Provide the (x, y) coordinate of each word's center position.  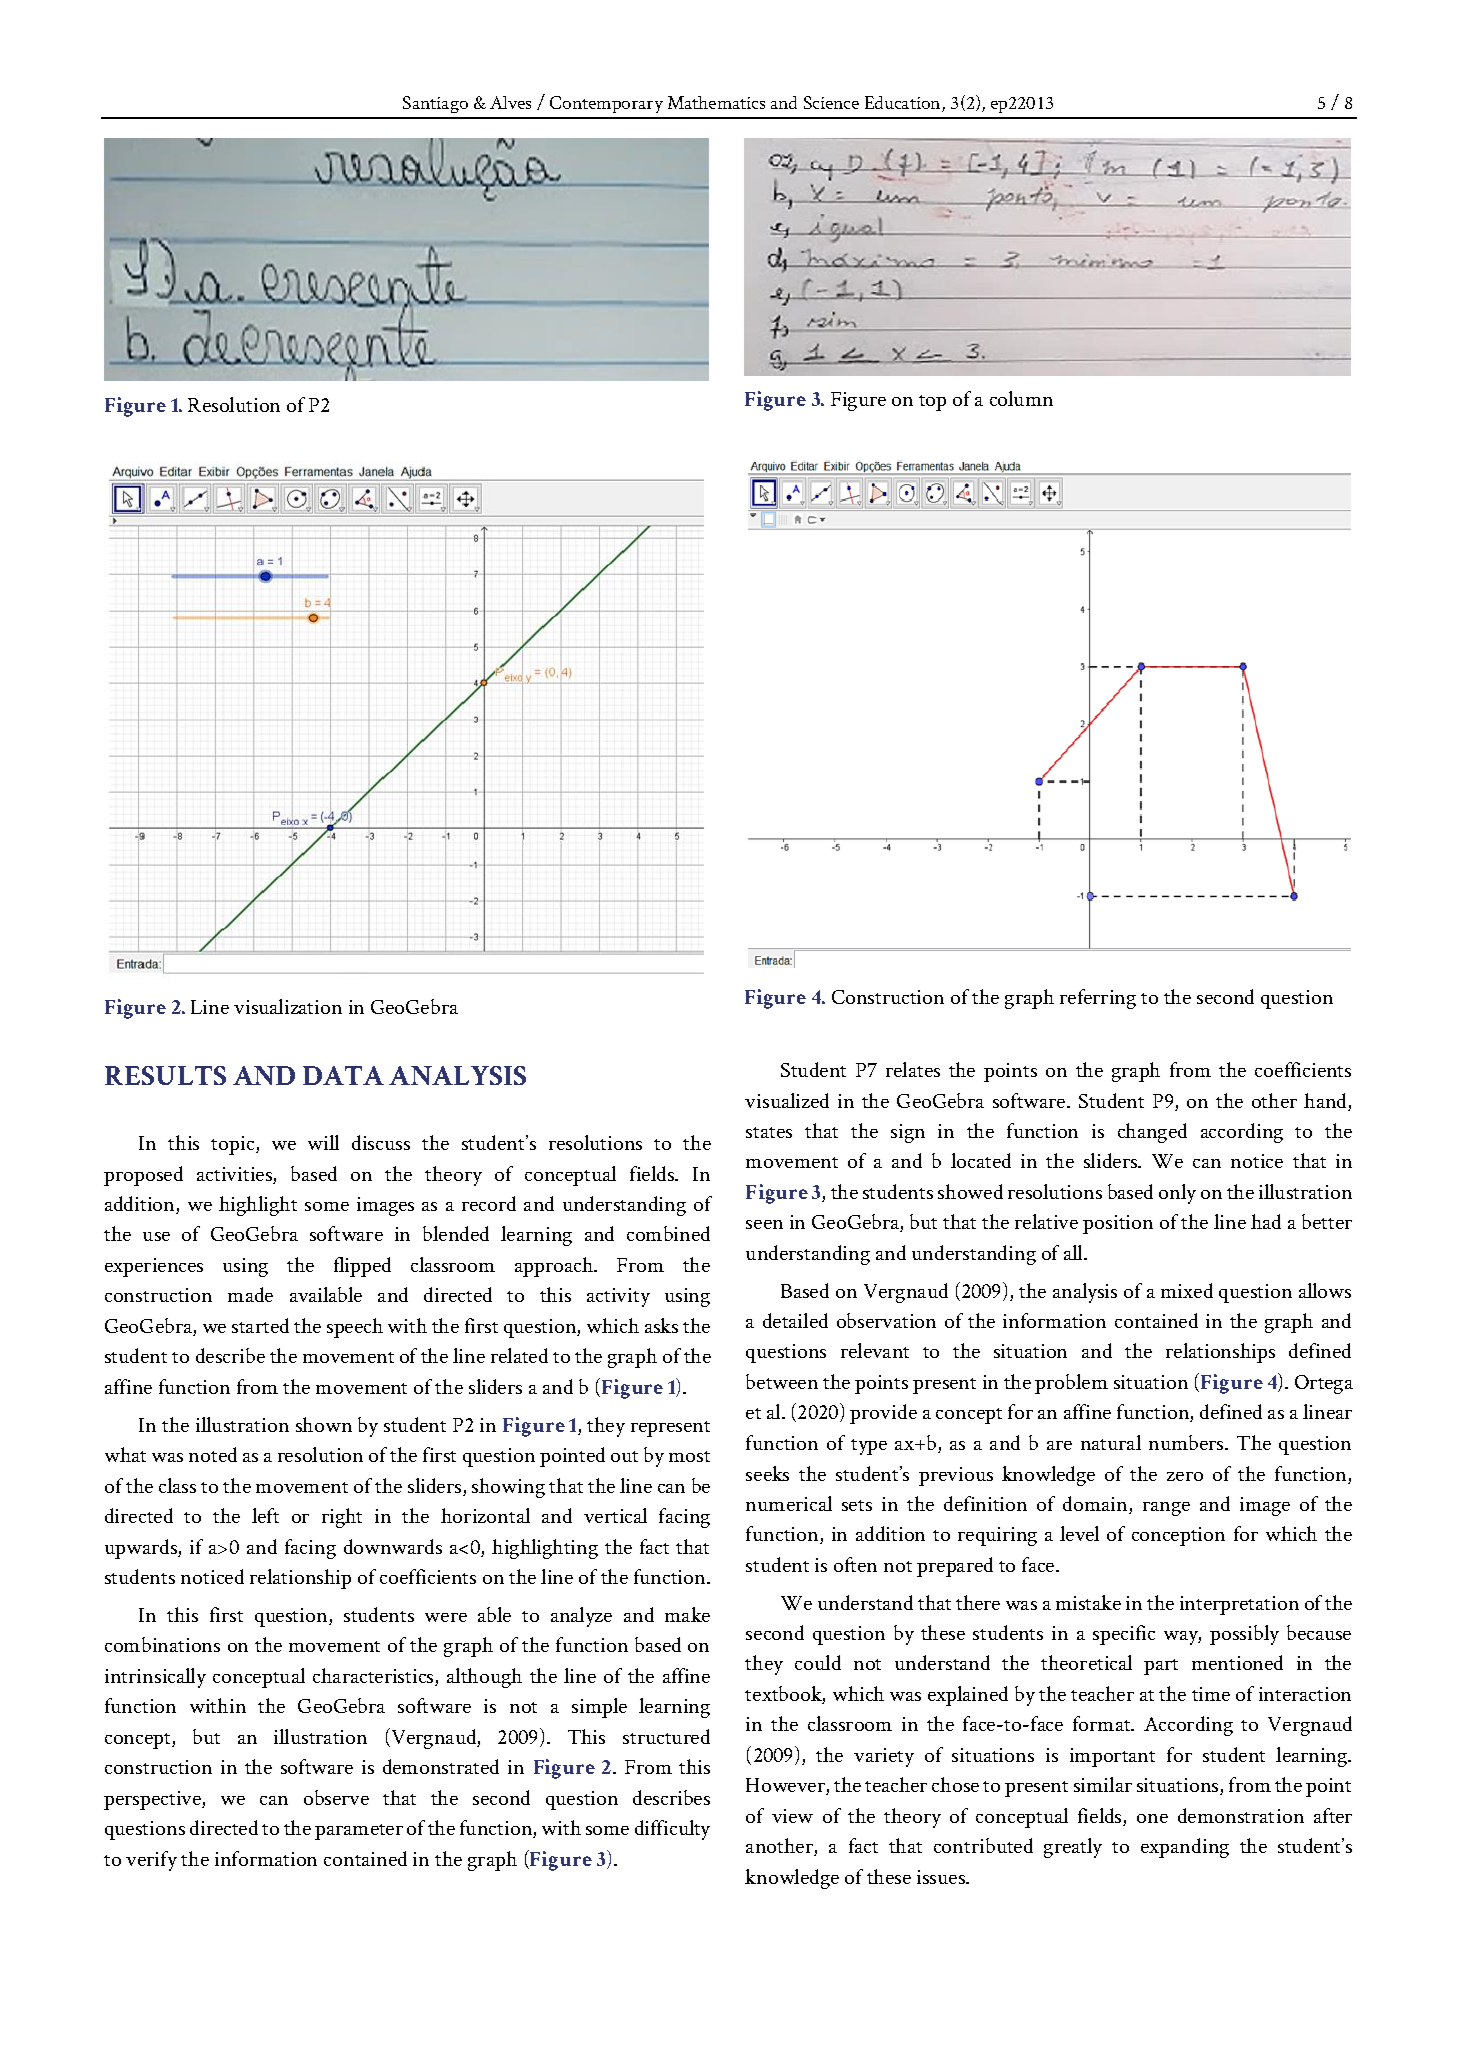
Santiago (435, 104)
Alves (510, 102)
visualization (288, 1006)
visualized (787, 1100)
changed (1152, 1133)
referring (1098, 999)
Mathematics (716, 102)
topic (234, 1145)
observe (336, 1797)
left (265, 1515)
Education (904, 104)
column (1021, 398)
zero (1185, 1476)
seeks (767, 1473)
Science (831, 102)
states (769, 1132)
